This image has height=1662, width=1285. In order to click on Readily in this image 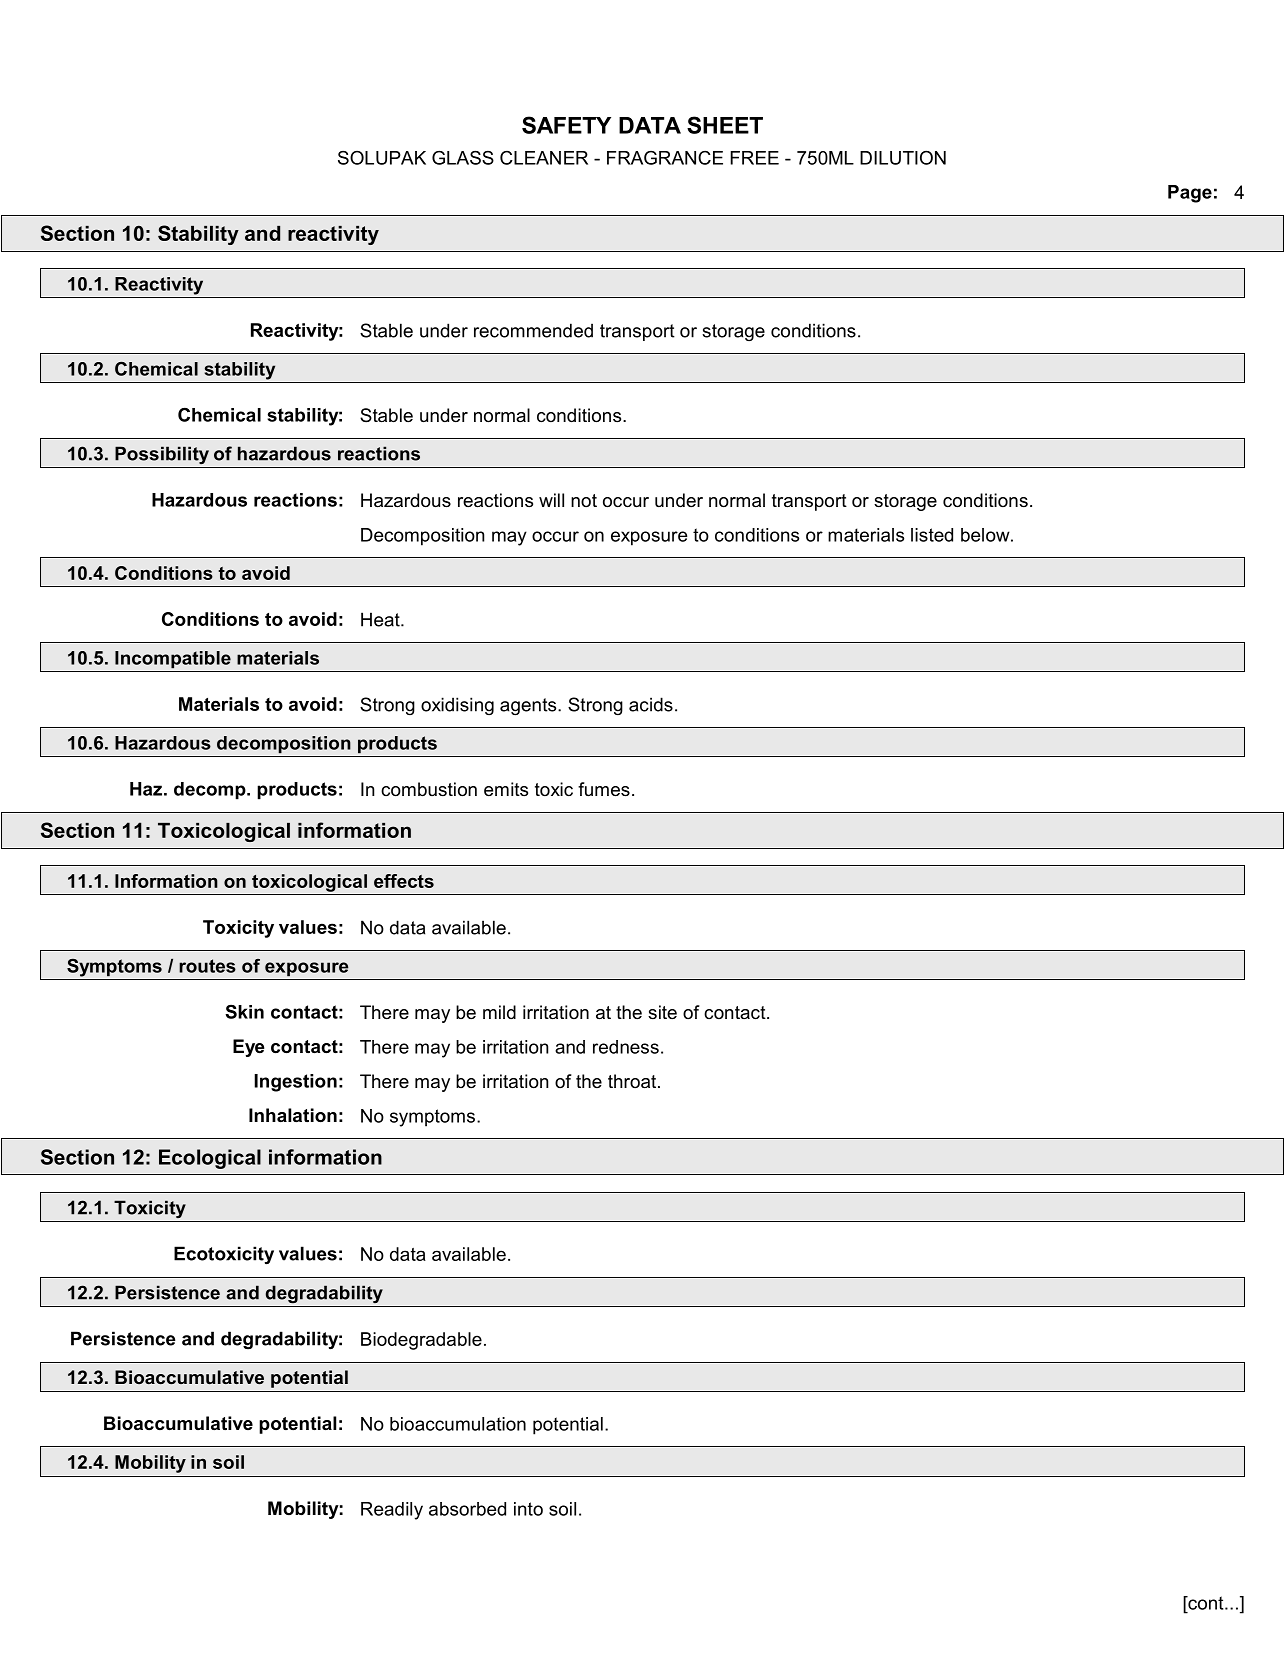, I will do `click(392, 1511)`.
